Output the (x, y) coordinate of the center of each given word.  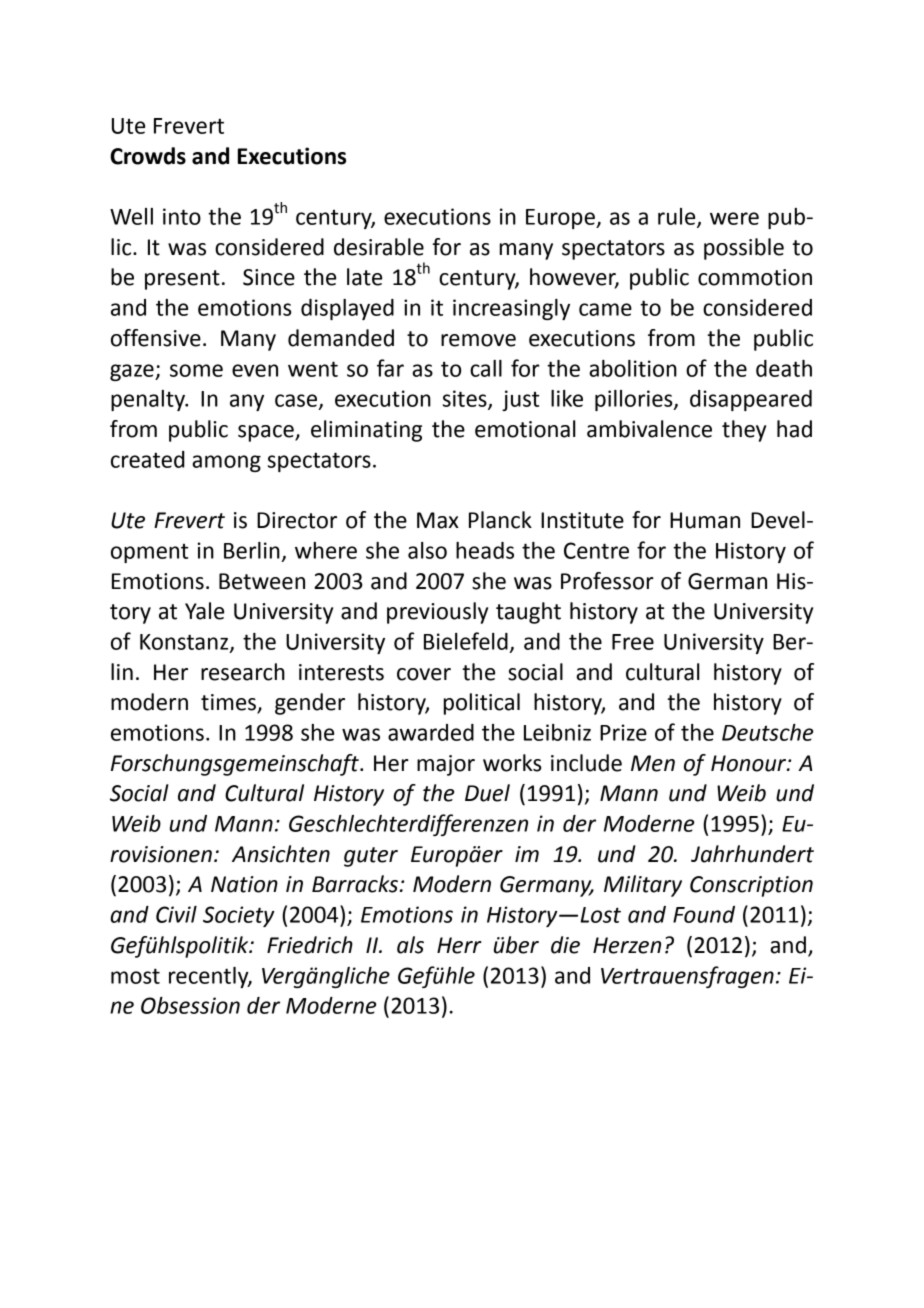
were (734, 218)
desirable (379, 247)
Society (239, 916)
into (182, 216)
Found (704, 914)
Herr (459, 945)
